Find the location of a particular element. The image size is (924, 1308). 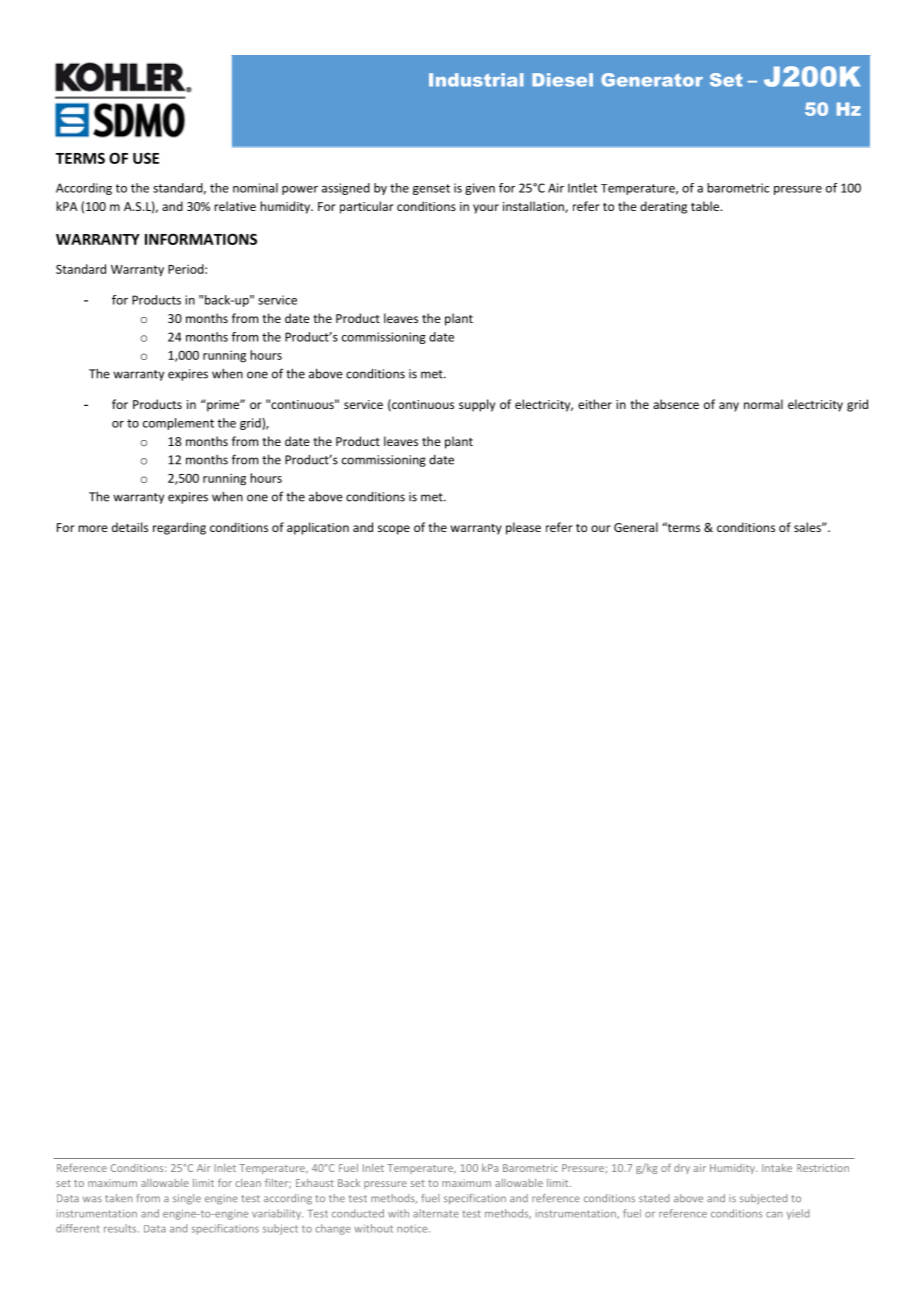

regarding is located at coordinates (179, 528).
